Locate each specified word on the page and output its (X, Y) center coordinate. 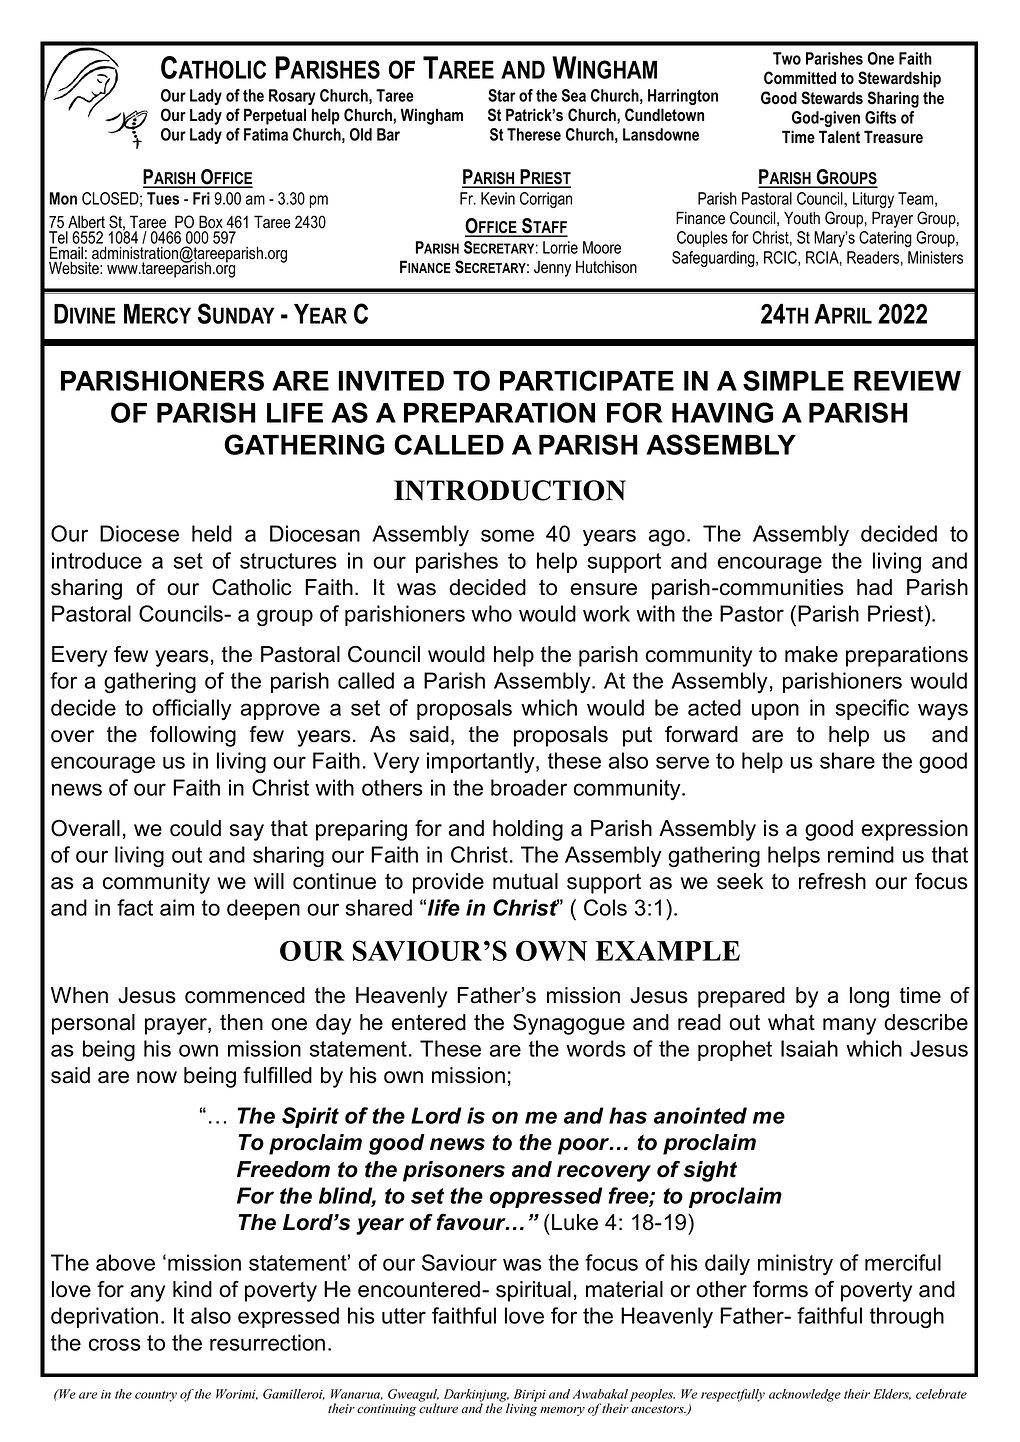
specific (872, 709)
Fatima (266, 134)
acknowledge (805, 1395)
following (193, 736)
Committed (800, 78)
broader (529, 787)
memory (562, 1411)
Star (502, 95)
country (156, 1396)
